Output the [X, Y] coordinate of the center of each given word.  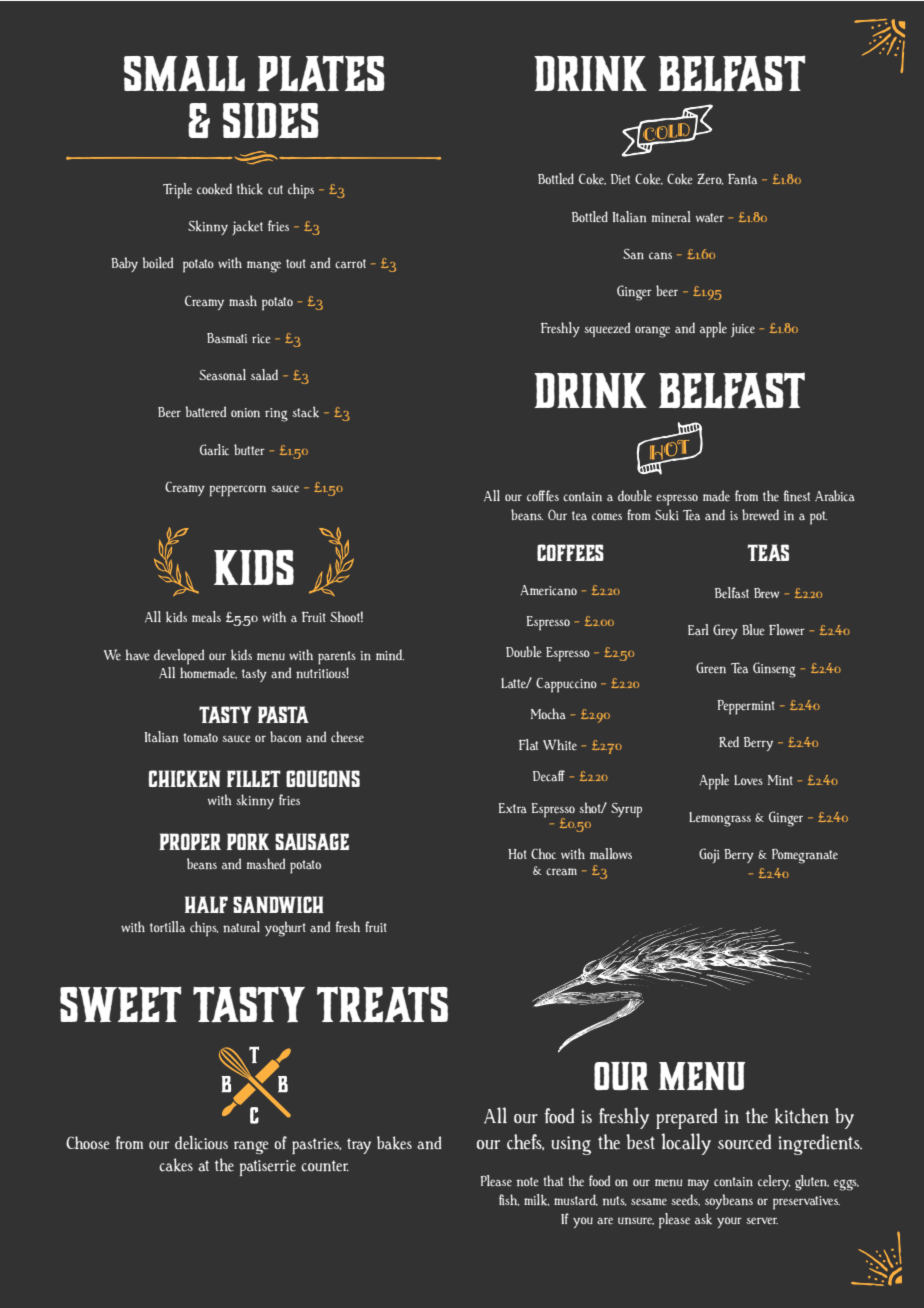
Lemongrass [720, 819]
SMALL [184, 74]
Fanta [742, 179]
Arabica [835, 496]
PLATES [321, 73]
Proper [190, 841]
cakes [176, 1165]
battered [205, 412]
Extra [513, 808]
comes [607, 517]
